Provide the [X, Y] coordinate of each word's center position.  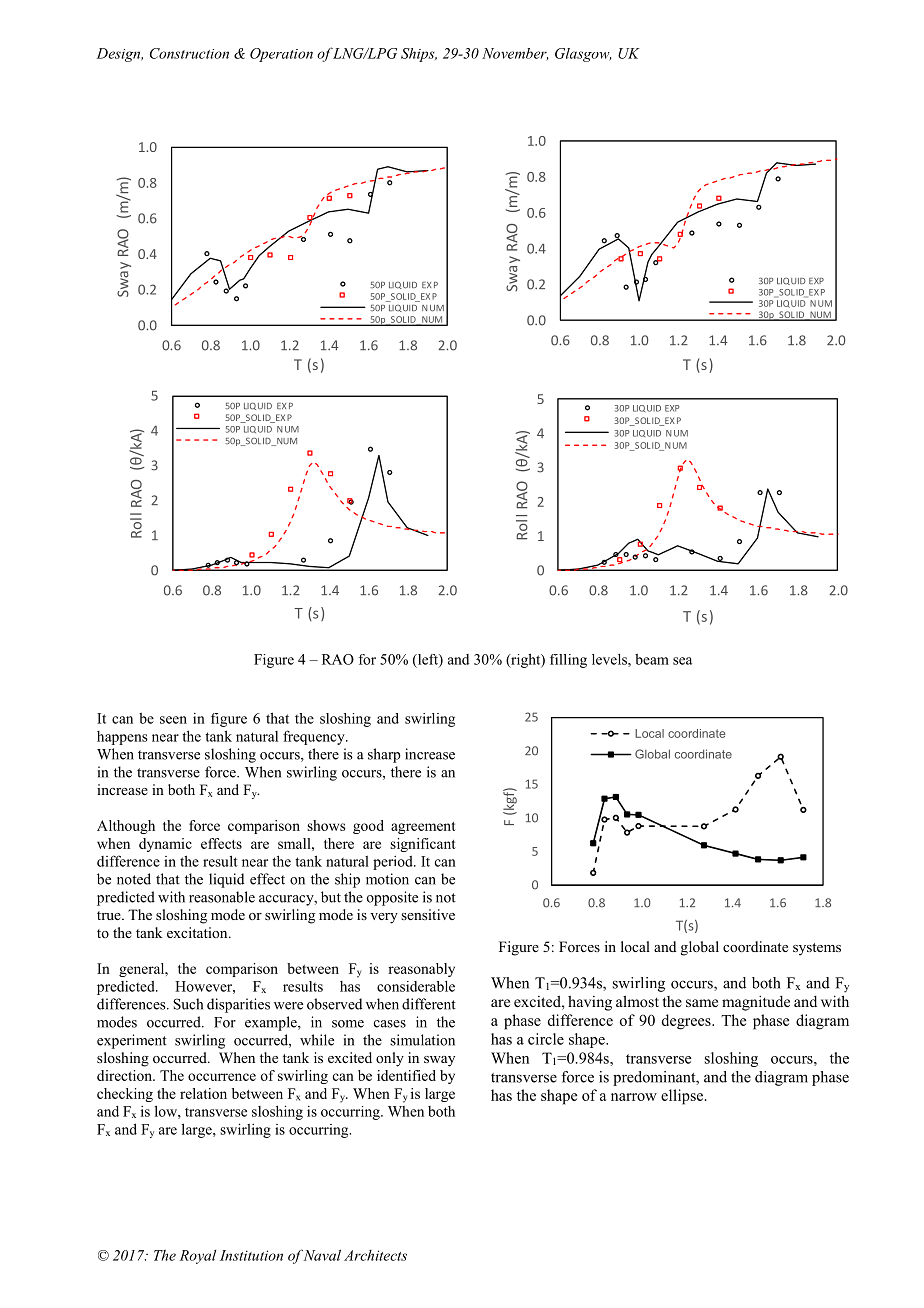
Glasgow [583, 55]
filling [568, 661]
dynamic [165, 845]
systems [817, 949]
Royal [198, 1257]
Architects [375, 1255]
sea [682, 661]
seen [173, 720]
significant [423, 845]
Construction [189, 53]
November [515, 54]
